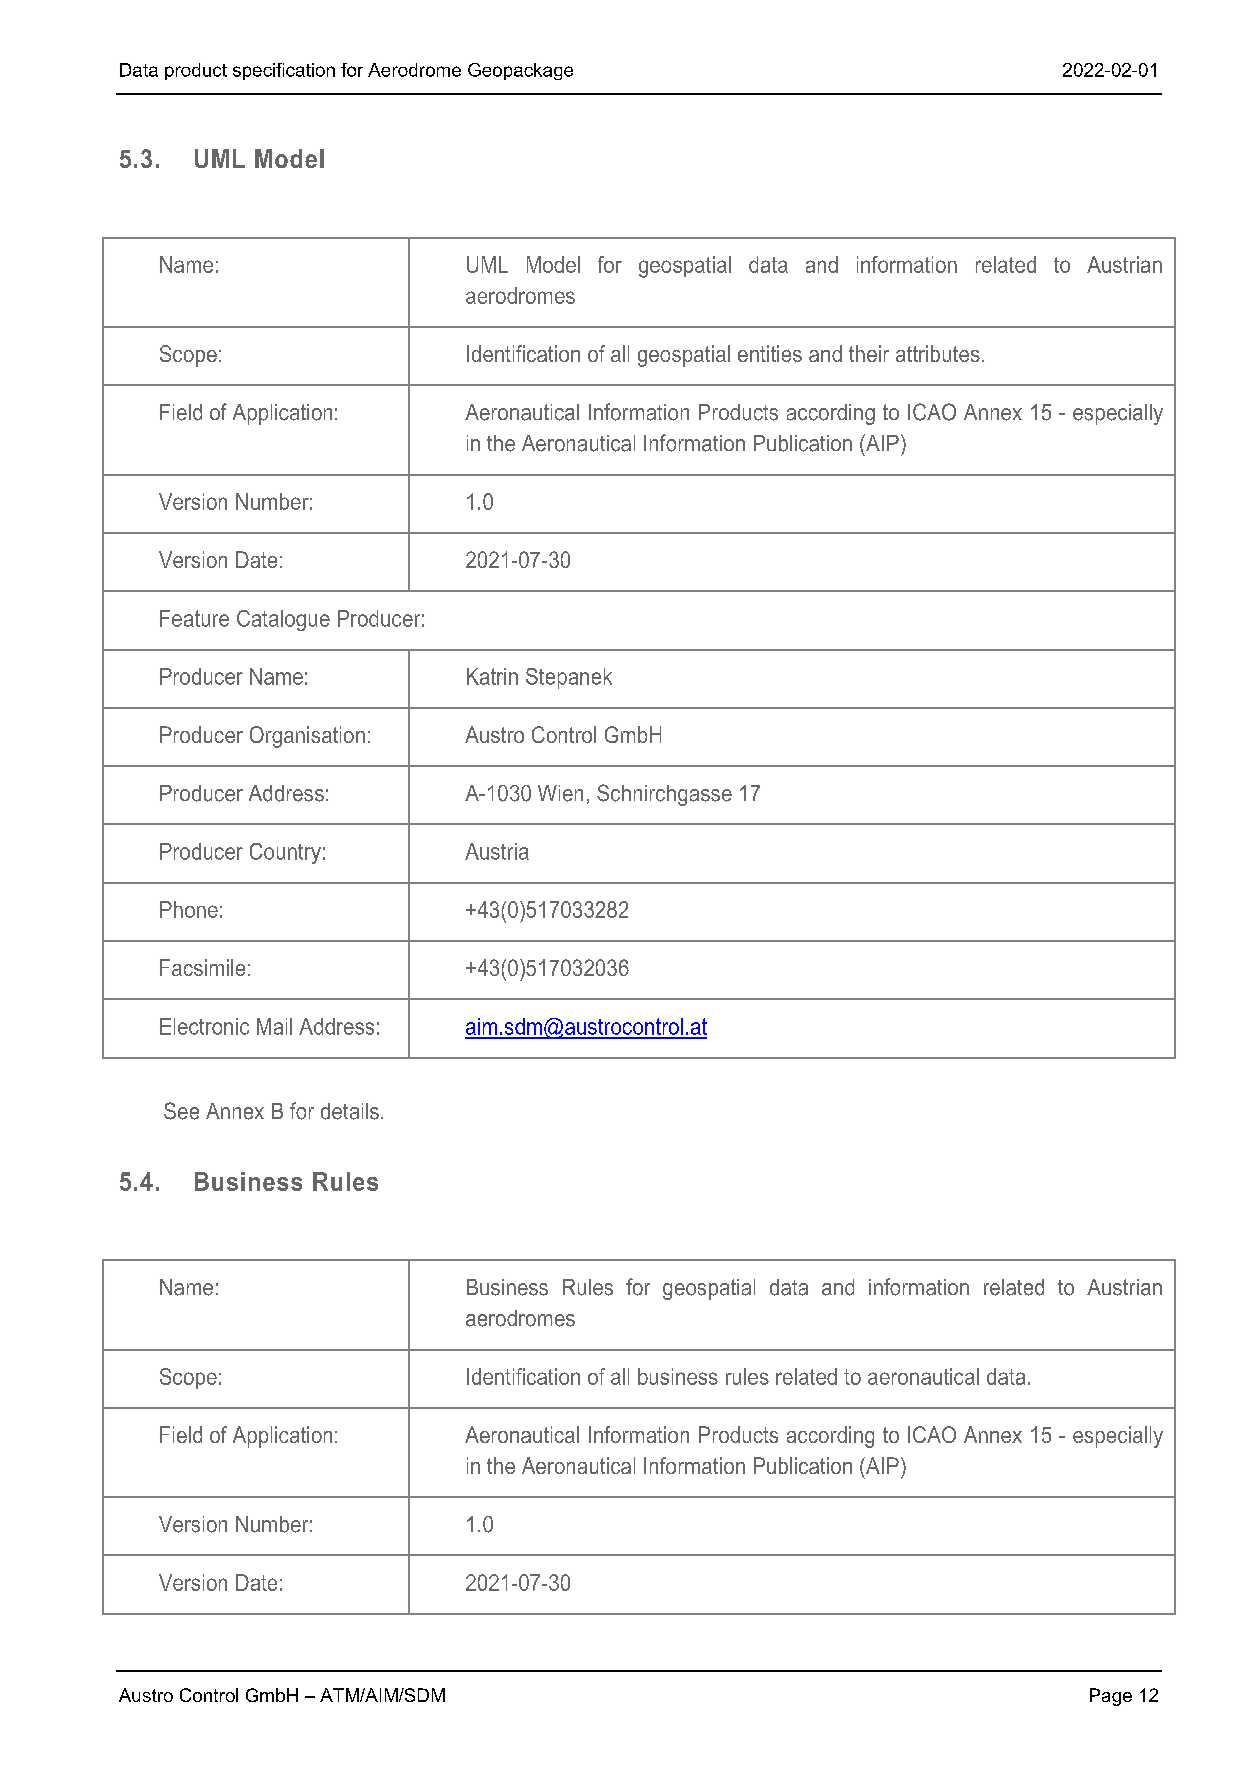  I want to click on details, so click(350, 1111).
